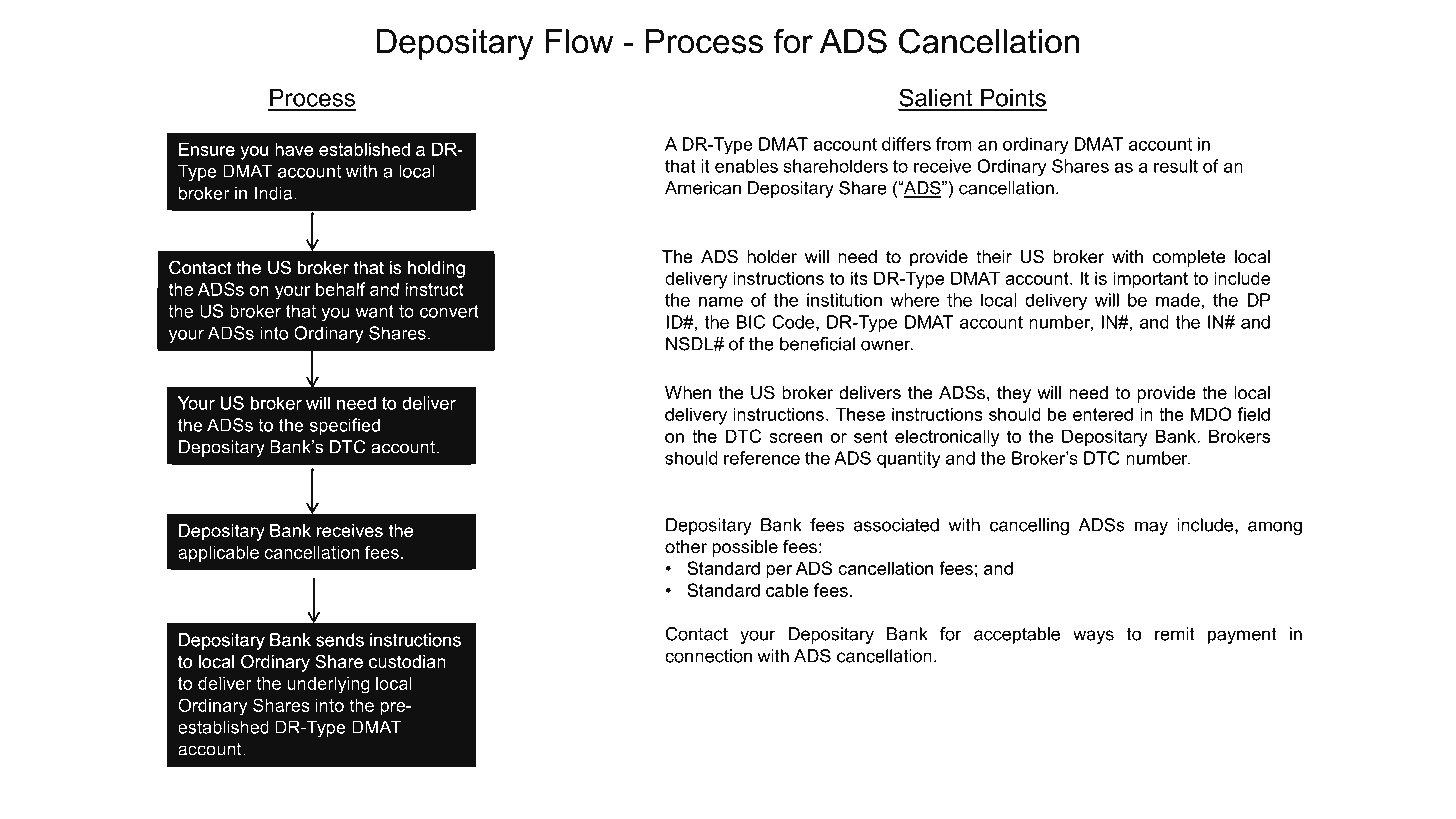 The width and height of the screenshot is (1456, 819). What do you see at coordinates (817, 344) in the screenshot?
I see `beneficial` at bounding box center [817, 344].
